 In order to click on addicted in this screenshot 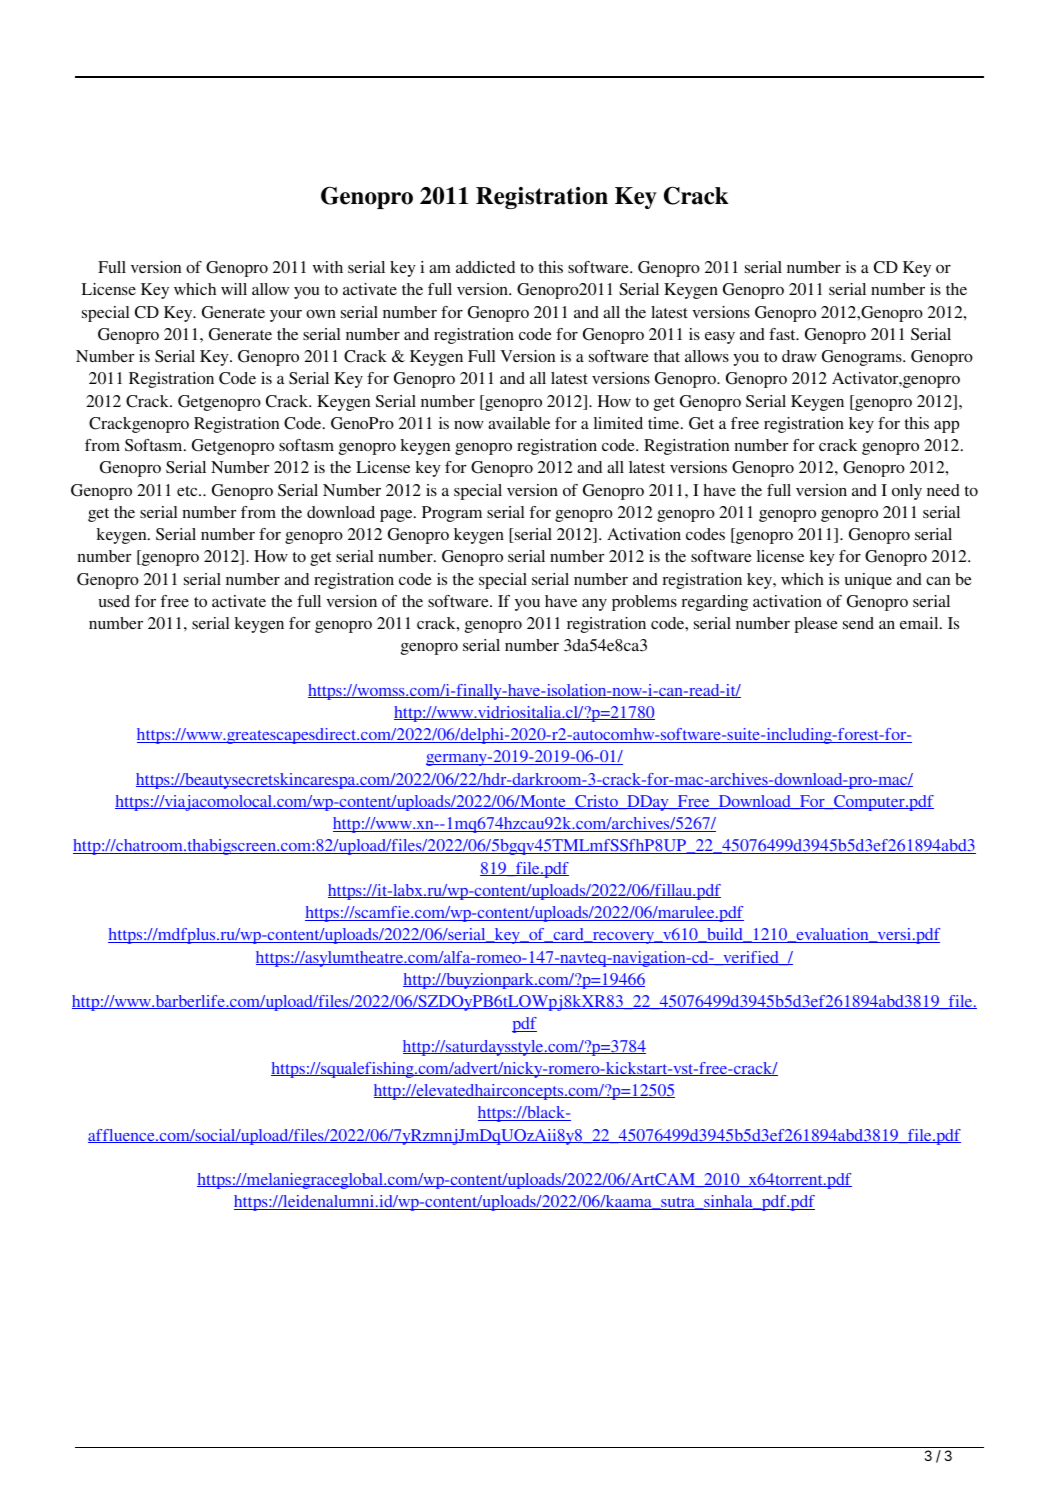, I will do `click(485, 267)`.
